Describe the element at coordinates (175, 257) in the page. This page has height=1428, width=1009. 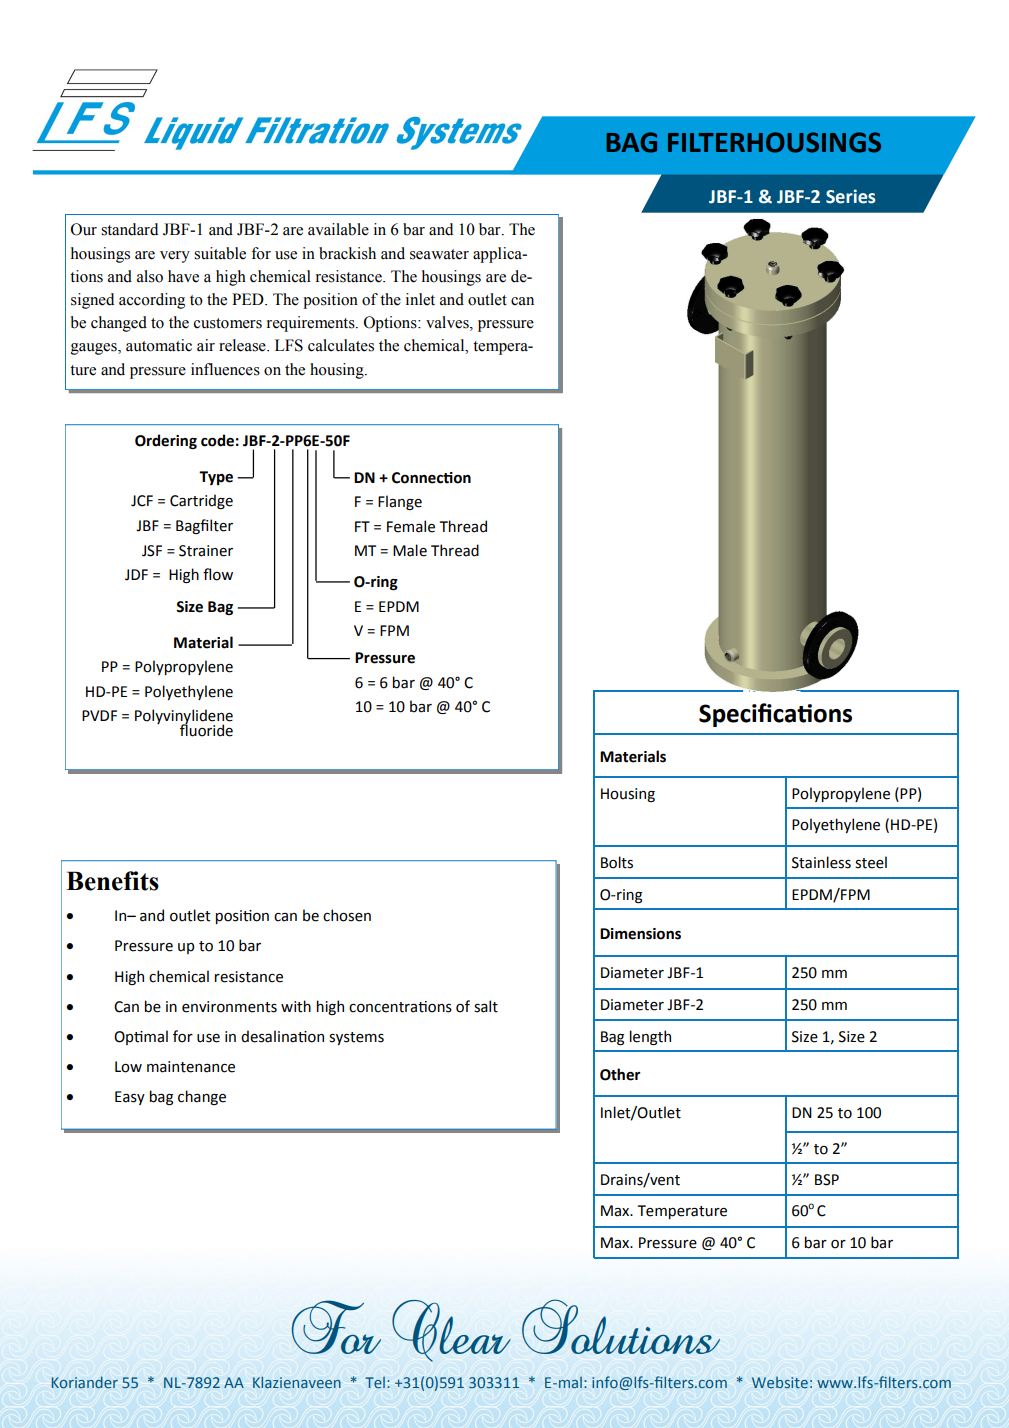
I see `very` at that location.
